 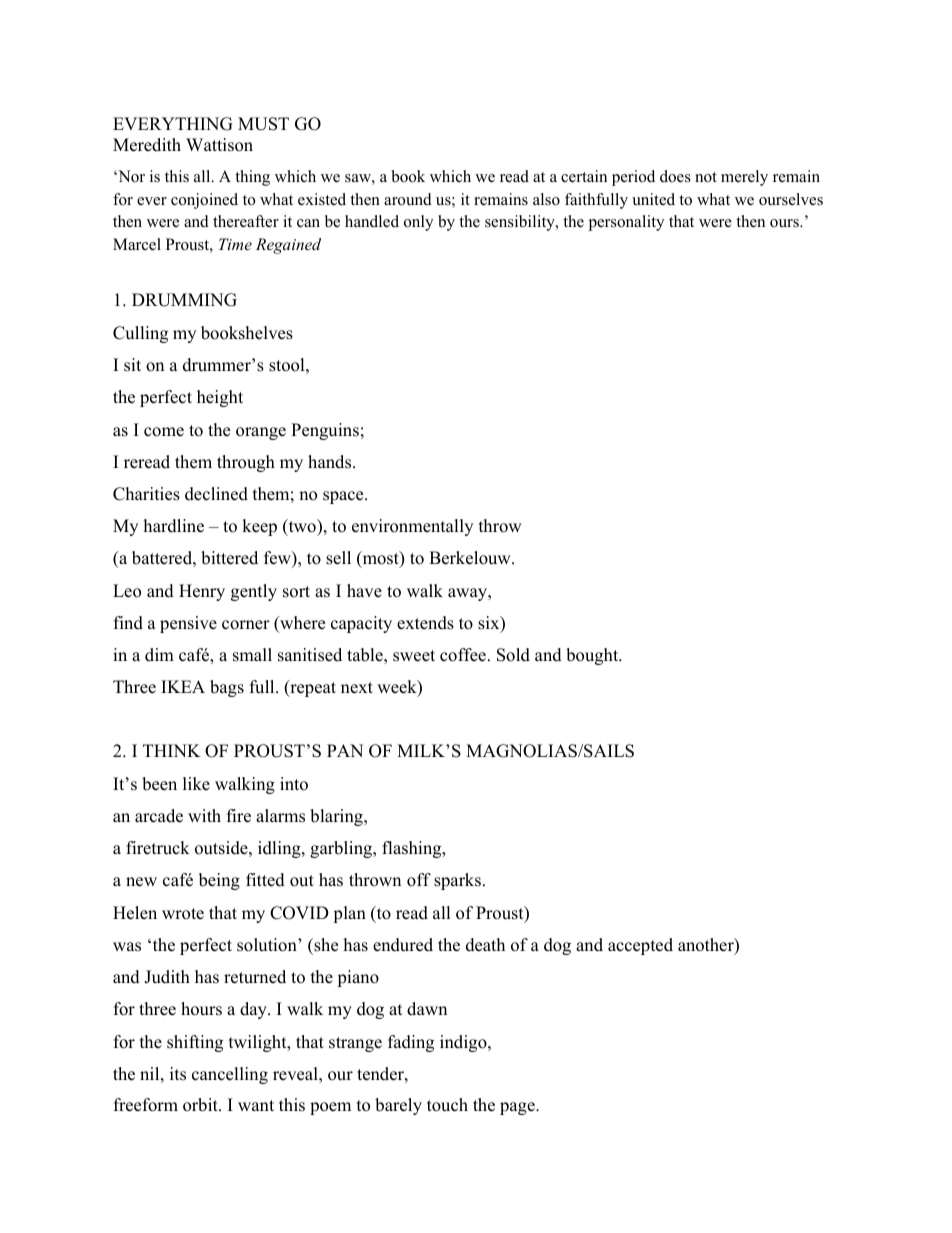 What do you see at coordinates (408, 199) in the screenshot?
I see `around` at bounding box center [408, 199].
